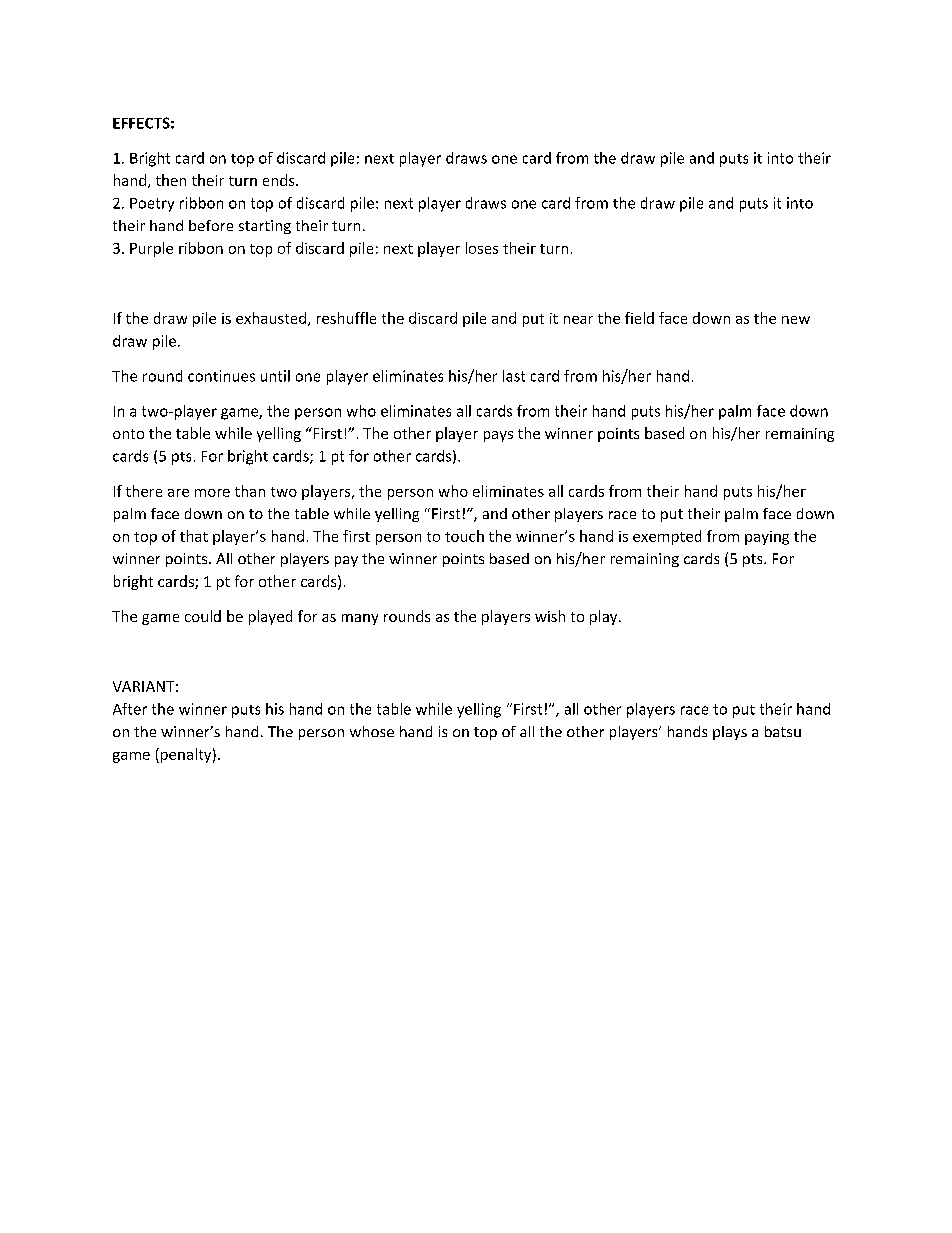  What do you see at coordinates (796, 320) in the screenshot?
I see `new` at bounding box center [796, 320].
